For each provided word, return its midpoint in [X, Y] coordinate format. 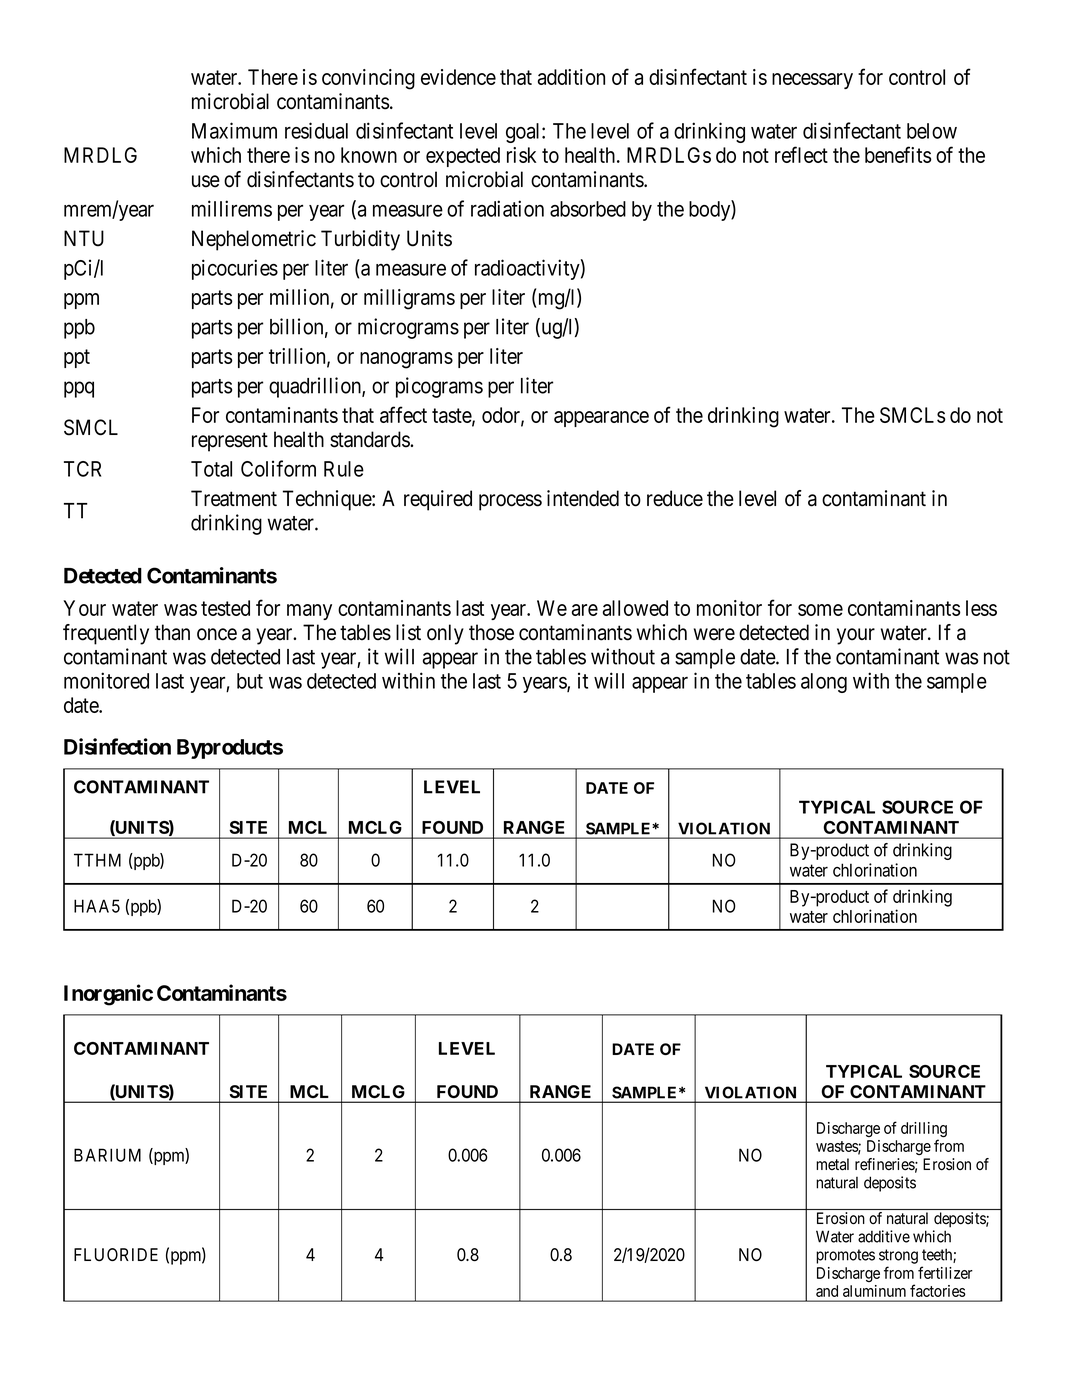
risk [521, 155]
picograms [439, 387]
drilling [924, 1131]
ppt [77, 358]
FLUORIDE [116, 1255]
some [820, 610]
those [491, 632]
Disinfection [117, 746]
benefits [898, 154]
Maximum [234, 130]
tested [225, 608]
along [824, 683]
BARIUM [107, 1155]
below [932, 131]
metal [832, 1164]
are [585, 610]
